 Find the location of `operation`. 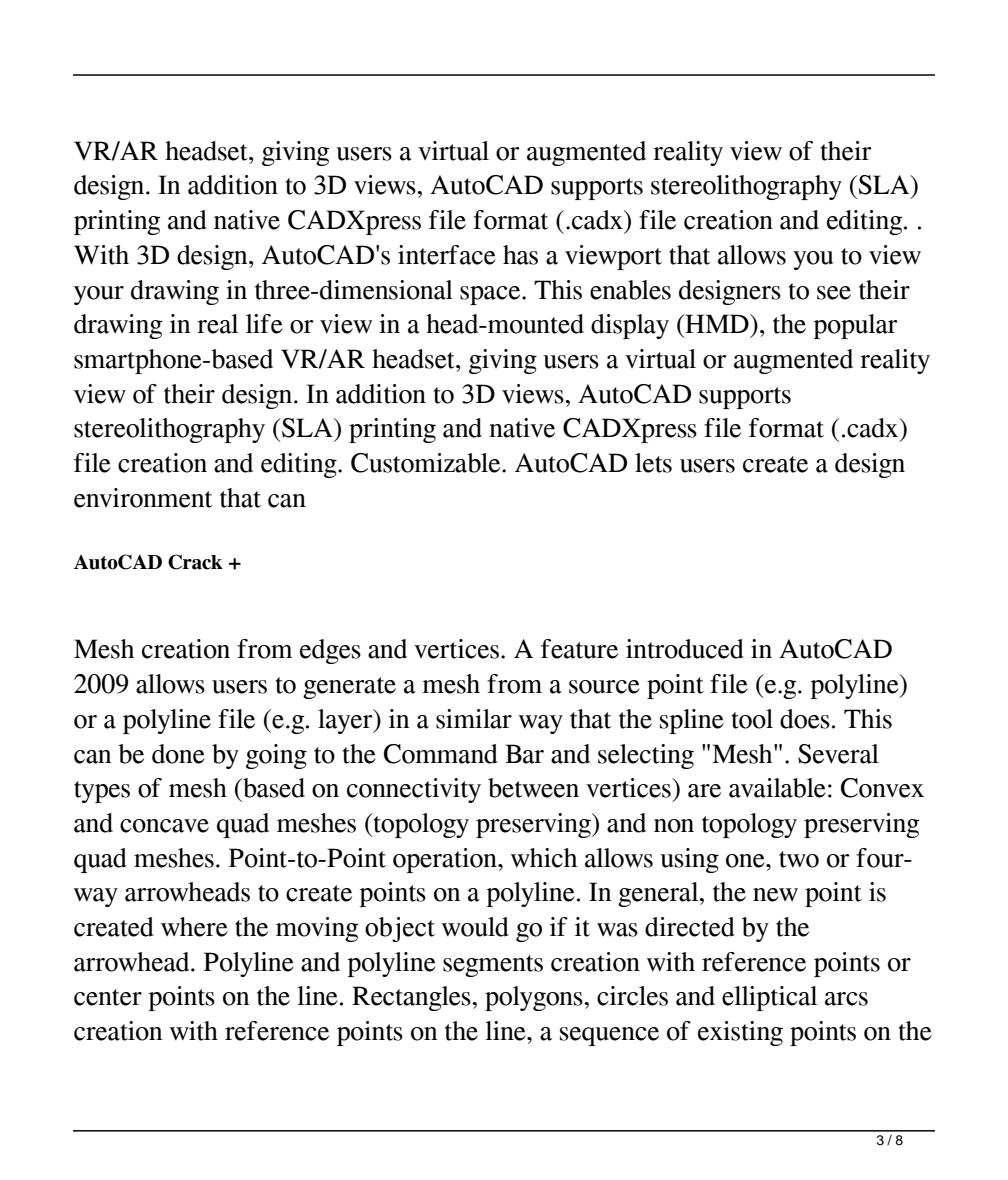

operation is located at coordinates (446, 860).
